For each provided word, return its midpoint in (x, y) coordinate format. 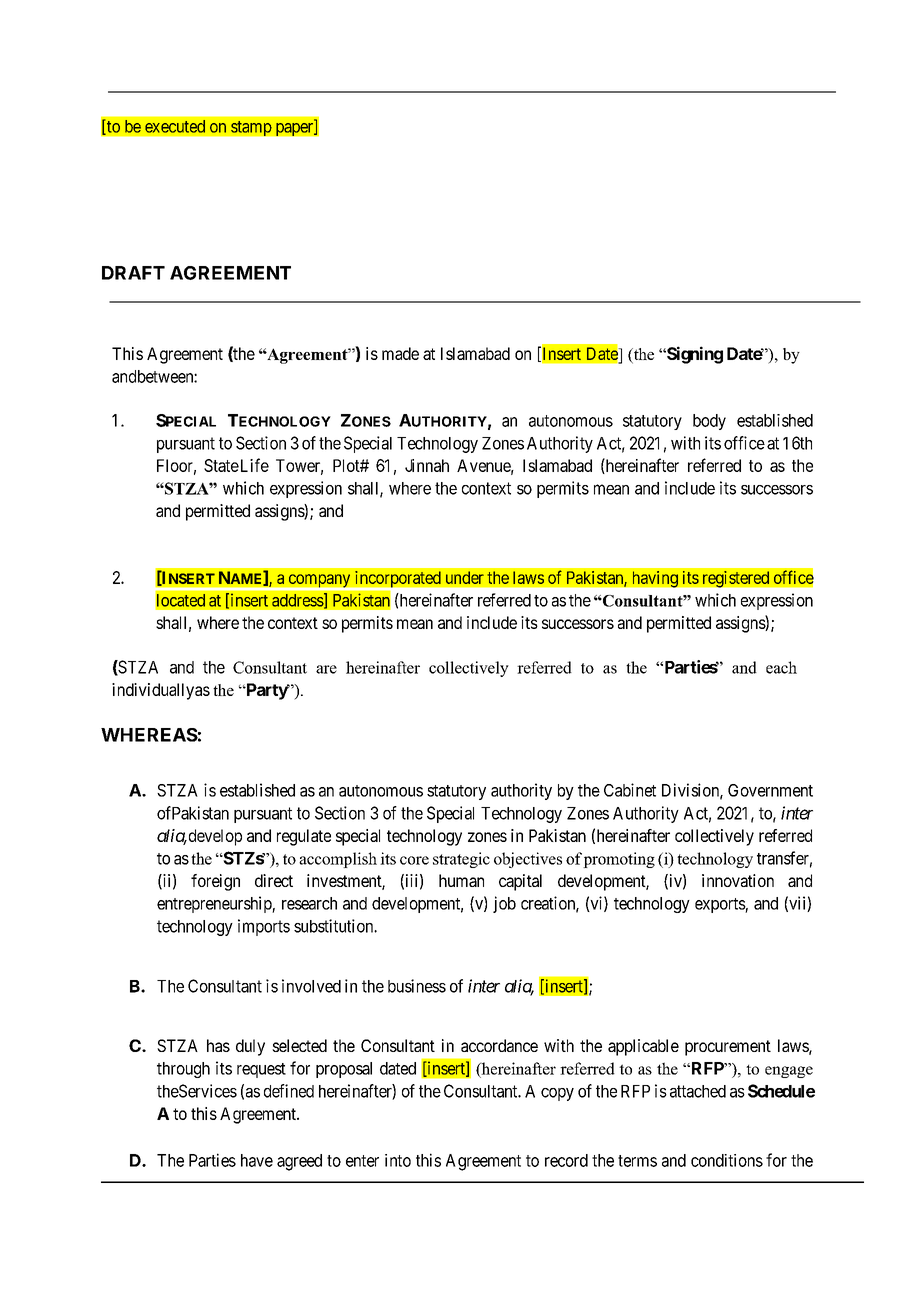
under (465, 577)
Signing (694, 355)
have (257, 1160)
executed (175, 126)
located (181, 600)
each (781, 667)
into (398, 1160)
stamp (251, 128)
